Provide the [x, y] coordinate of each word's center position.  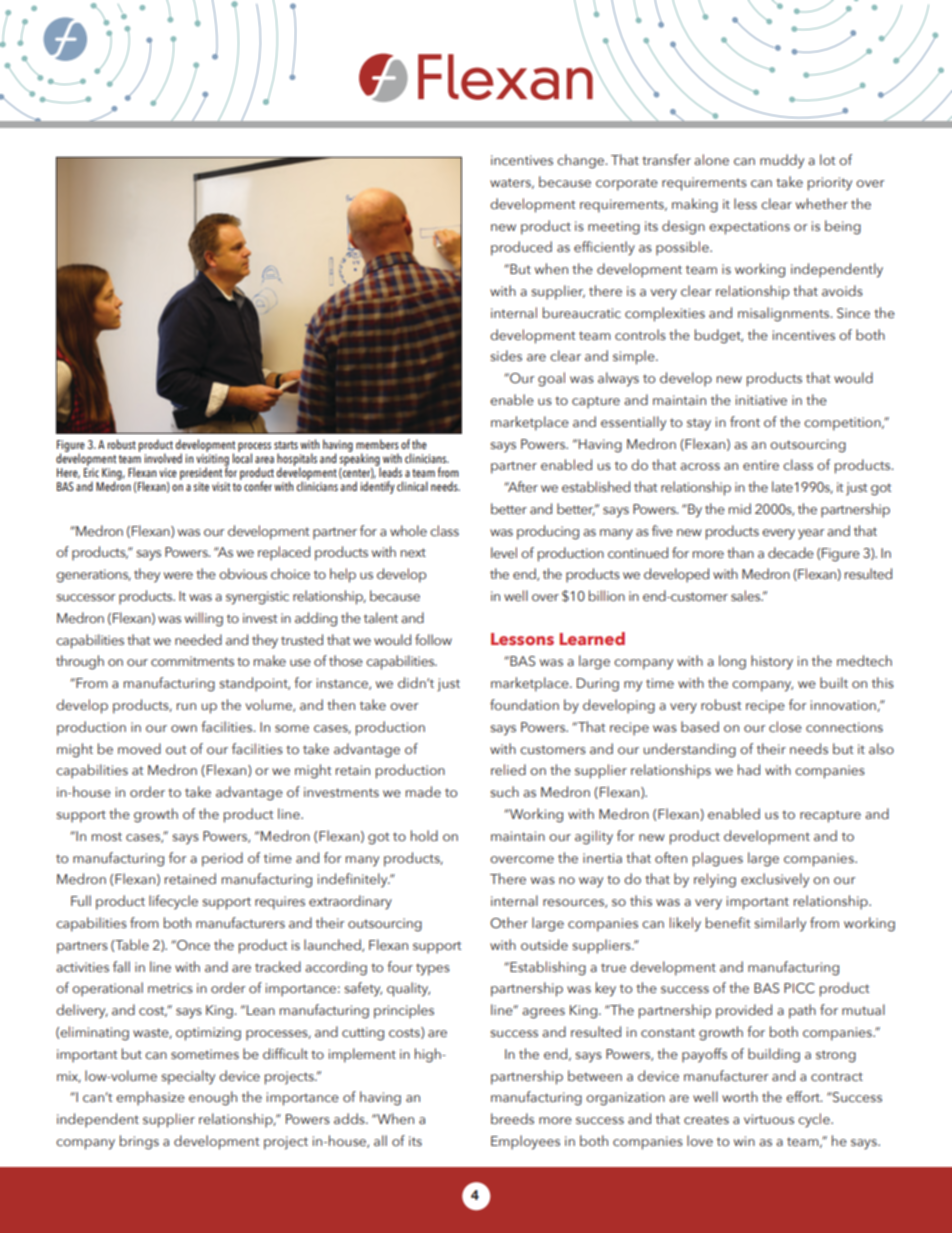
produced [521, 248]
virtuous [769, 1119]
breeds [512, 1118]
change [582, 161]
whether [822, 203]
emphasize [150, 1098]
